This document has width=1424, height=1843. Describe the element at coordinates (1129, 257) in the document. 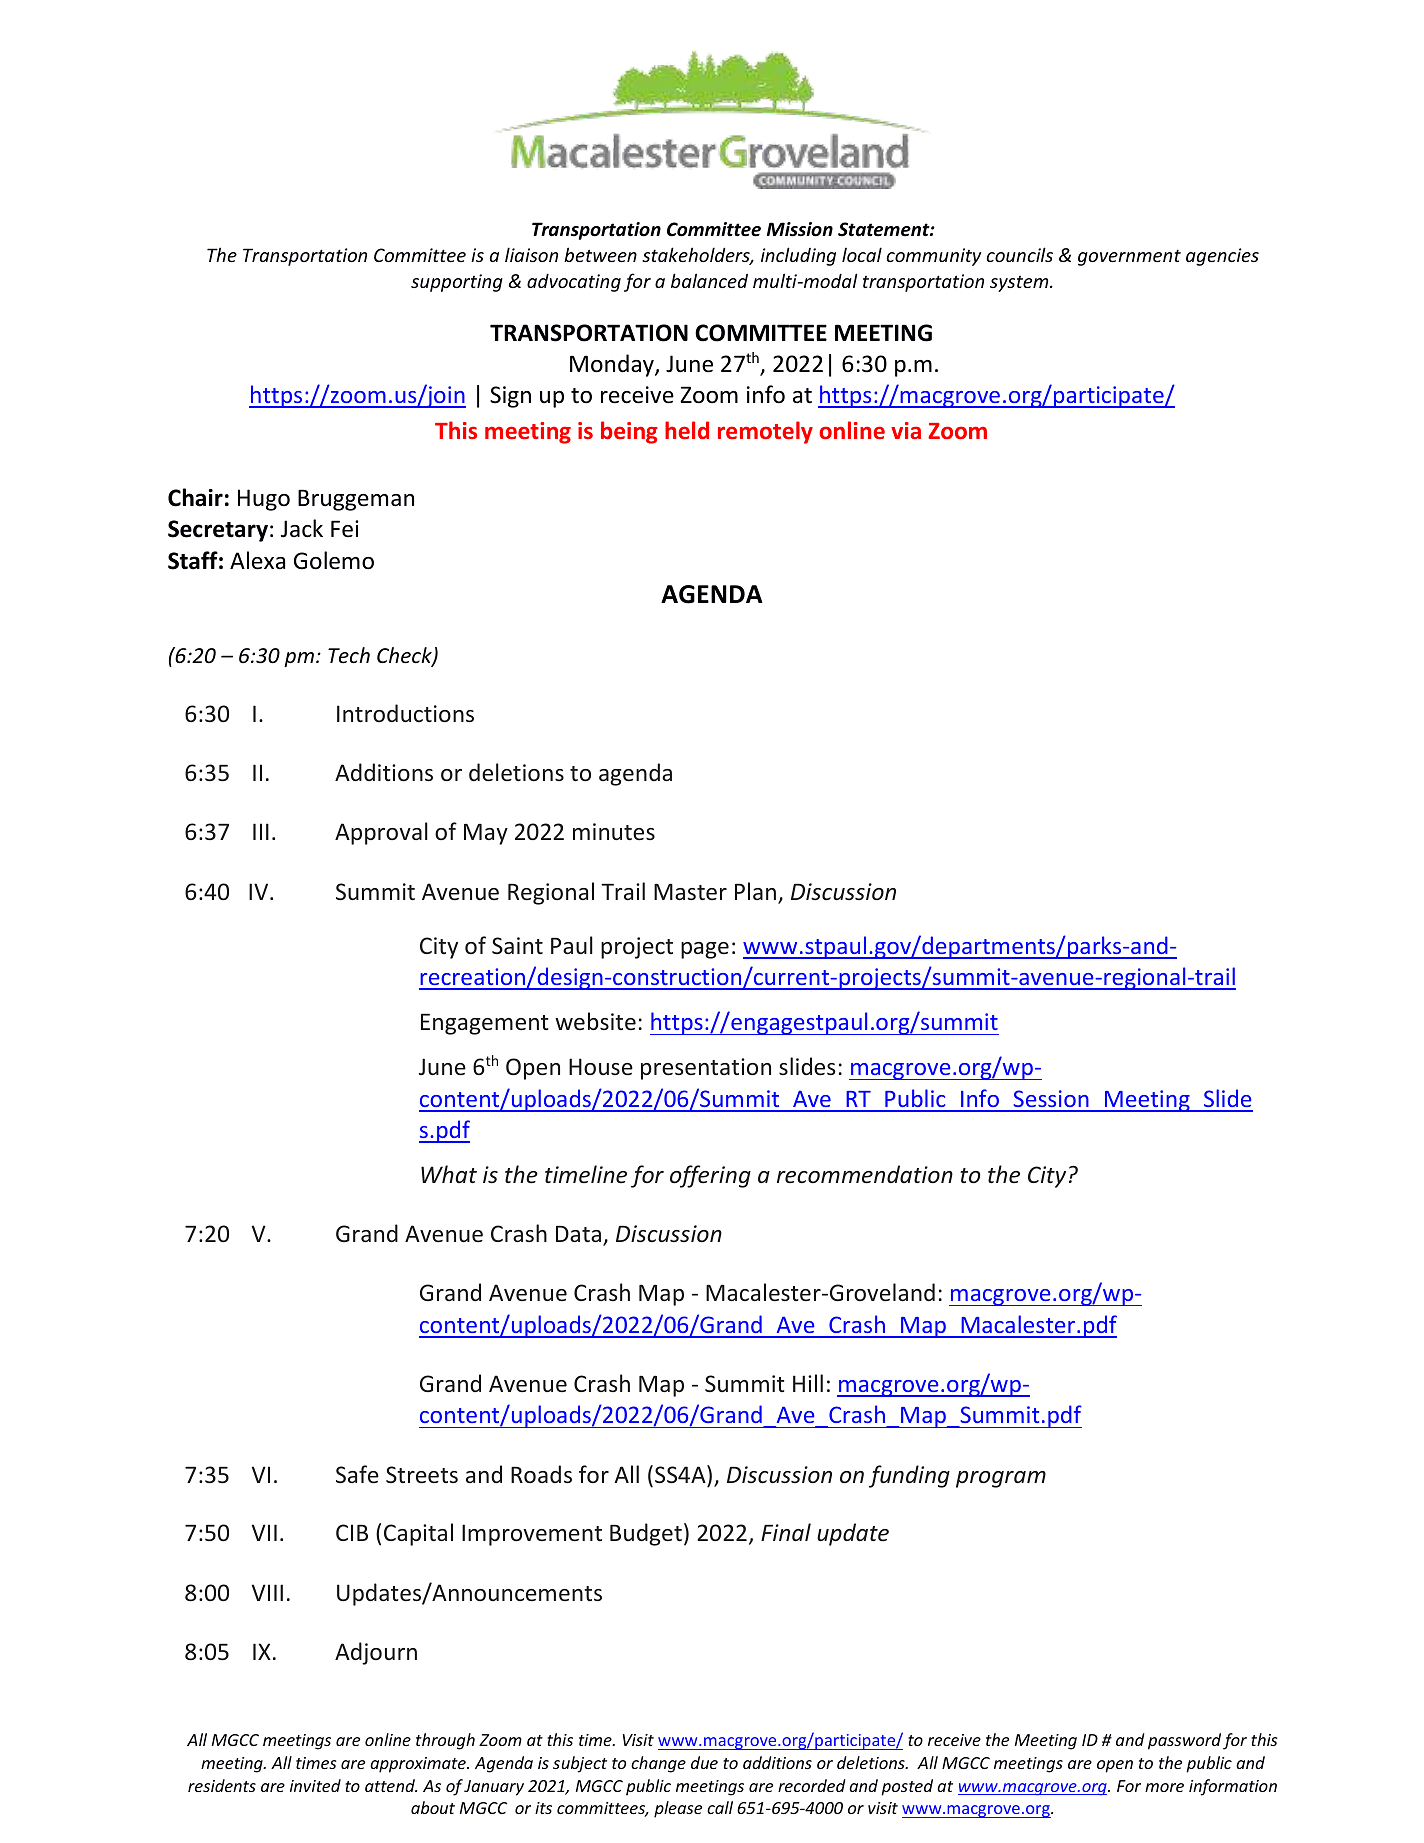

I see `government` at that location.
